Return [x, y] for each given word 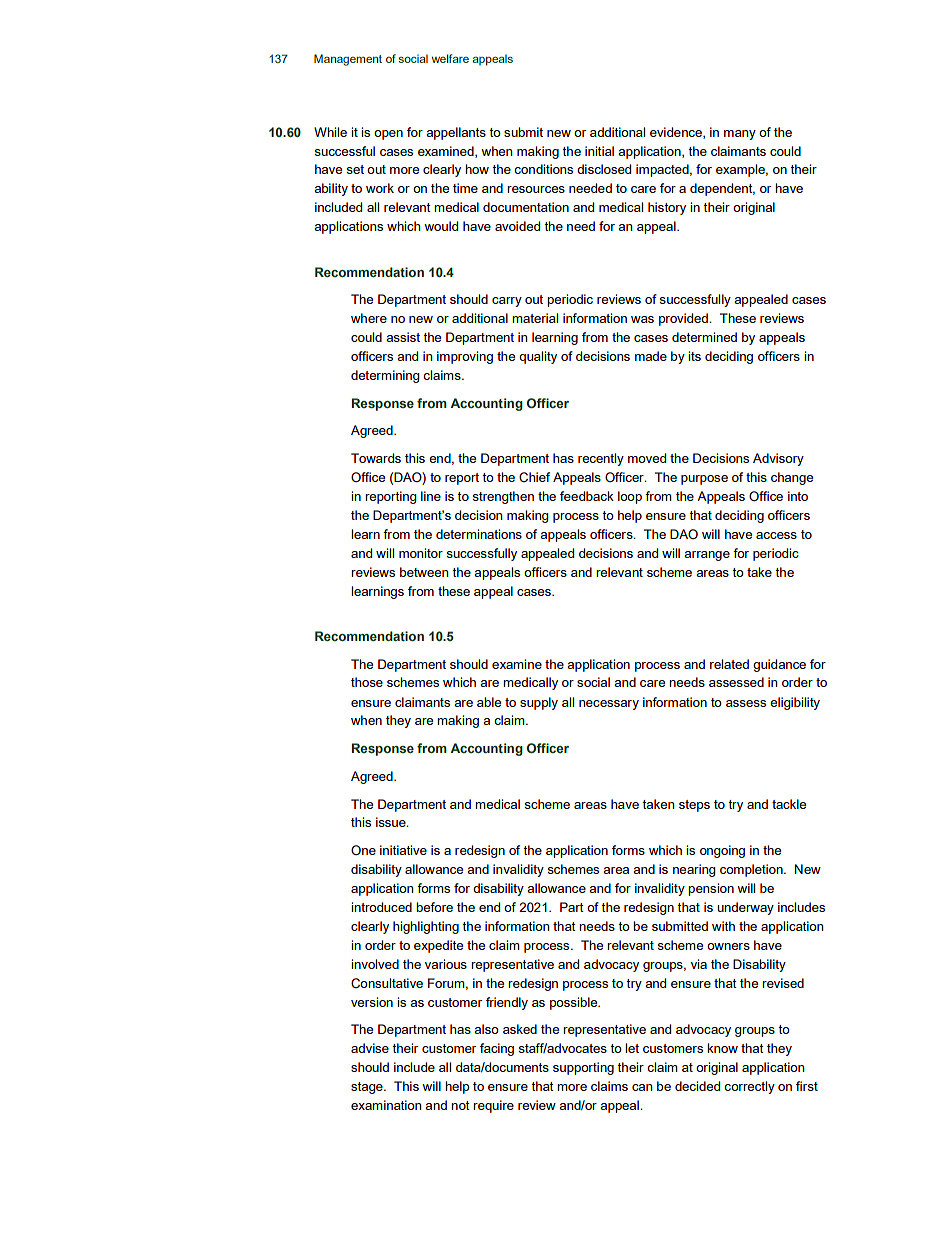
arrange [707, 556]
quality [538, 357]
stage [368, 1088]
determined [704, 337]
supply [539, 703]
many [740, 135]
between [424, 572]
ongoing [722, 851]
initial [599, 151]
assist [403, 337]
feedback [587, 496]
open [388, 135]
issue [392, 822]
